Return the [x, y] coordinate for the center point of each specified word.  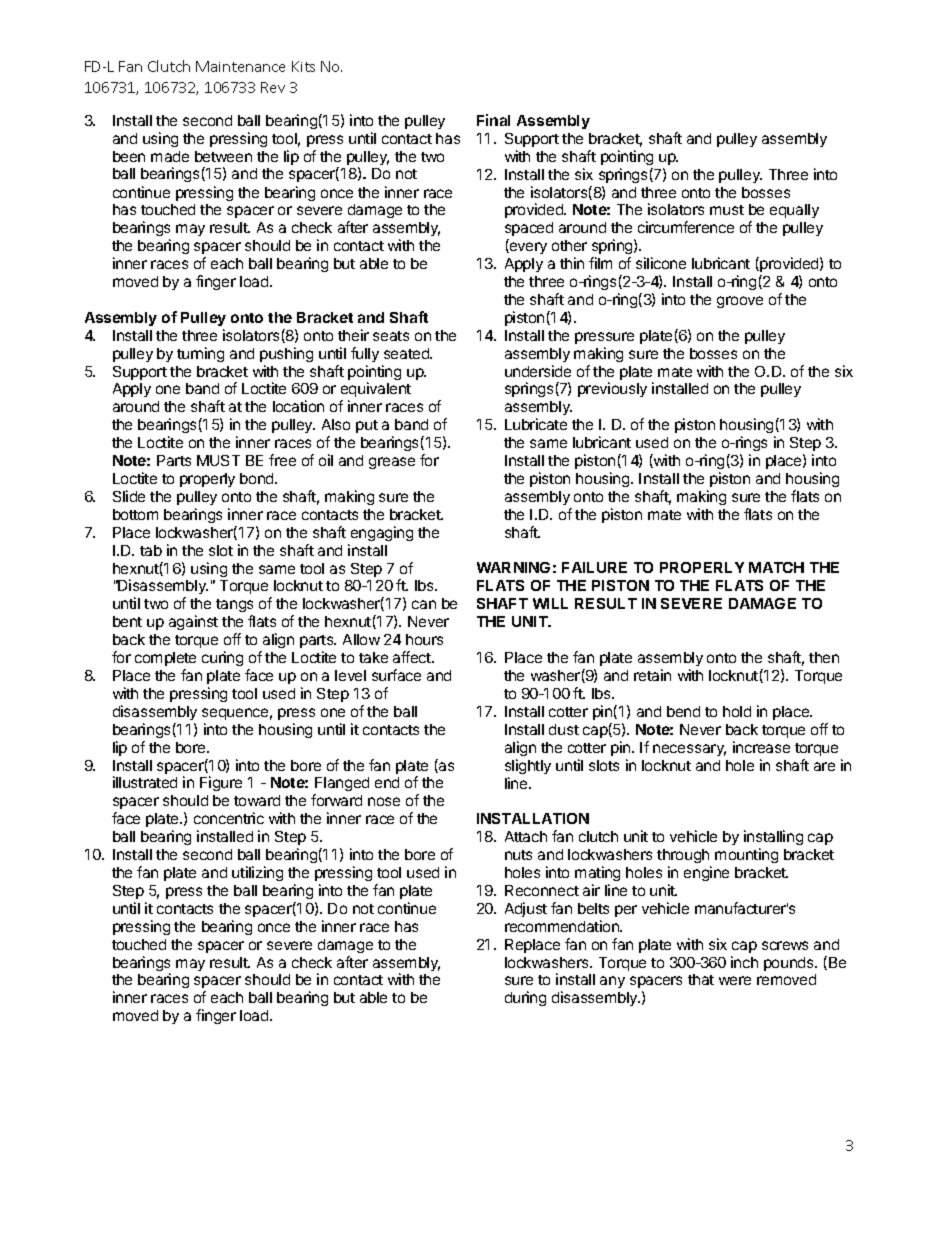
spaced [529, 231]
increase [761, 747]
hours [424, 639]
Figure [221, 783]
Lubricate [536, 424]
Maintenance [240, 66]
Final [493, 120]
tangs [234, 607]
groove [740, 302]
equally [794, 211]
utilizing [257, 873]
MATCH [776, 567]
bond [258, 478]
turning [200, 354]
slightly [528, 766]
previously [612, 389]
